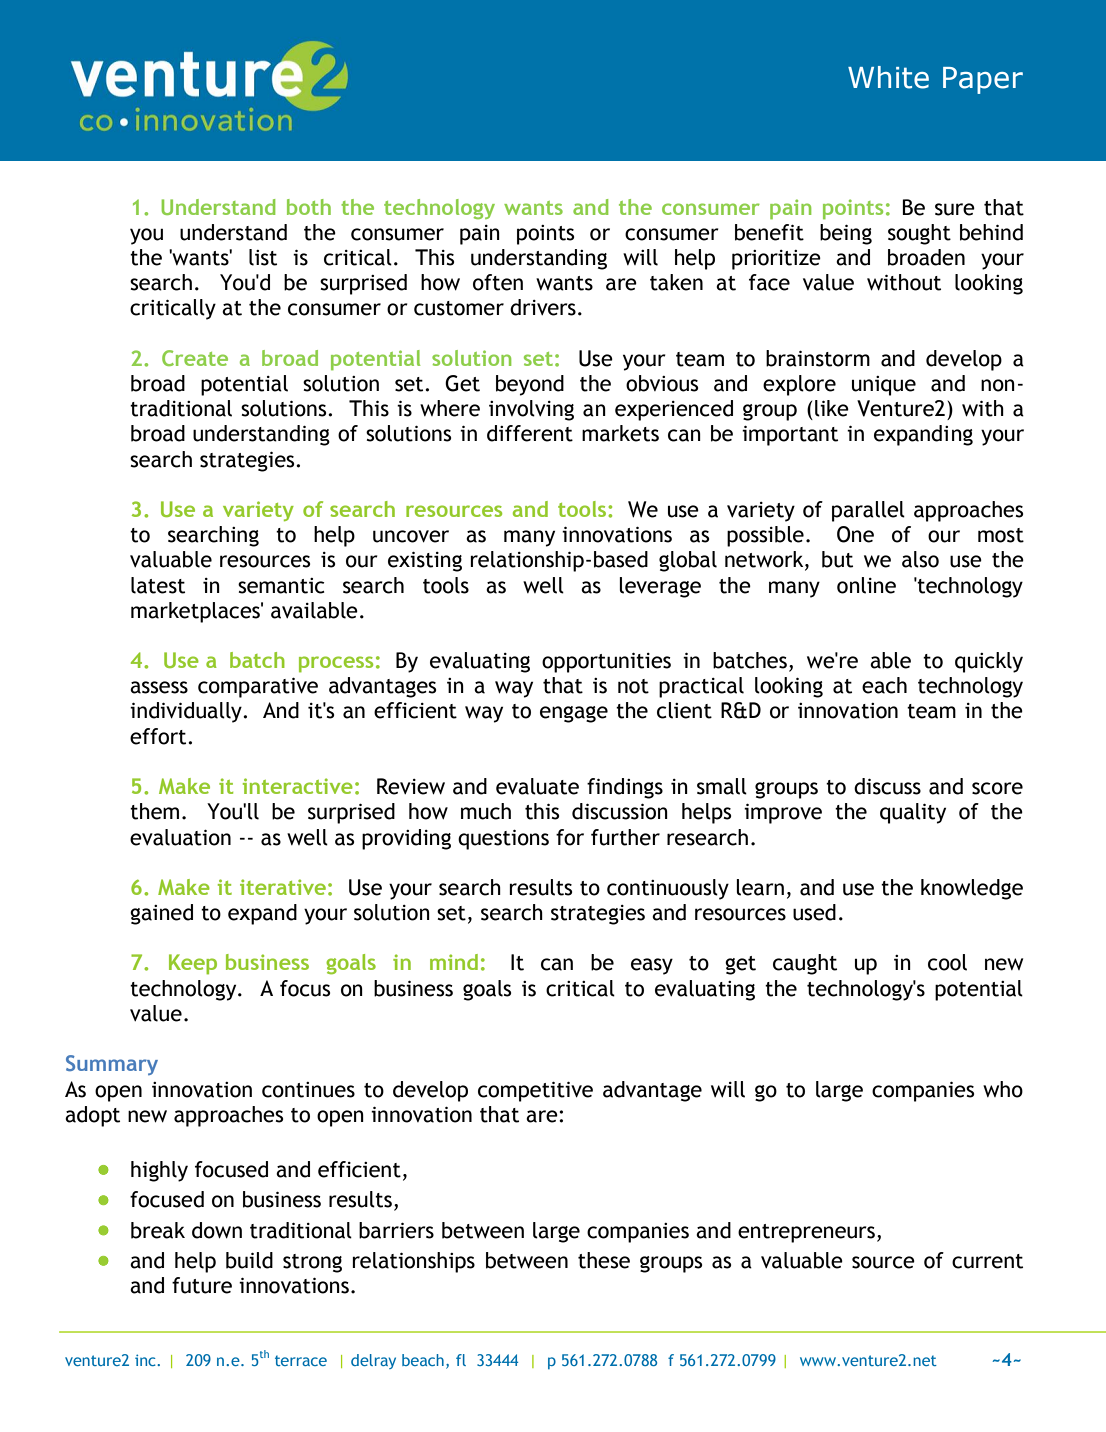 This screenshot has height=1432, width=1106. Describe the element at coordinates (888, 77) in the screenshot. I see `White` at that location.
